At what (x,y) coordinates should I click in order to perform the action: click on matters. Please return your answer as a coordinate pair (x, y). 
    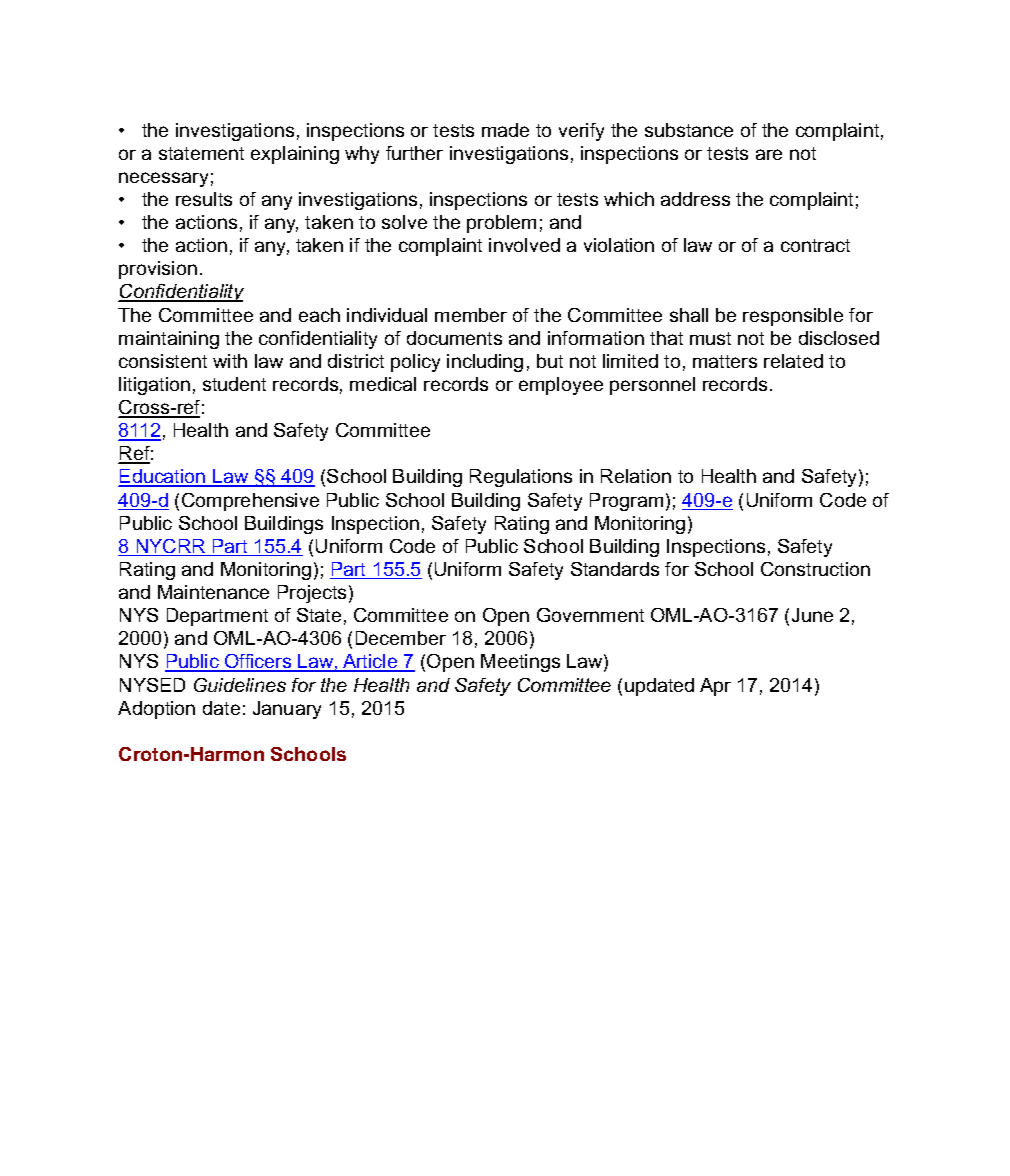
    Looking at the image, I should click on (725, 361).
